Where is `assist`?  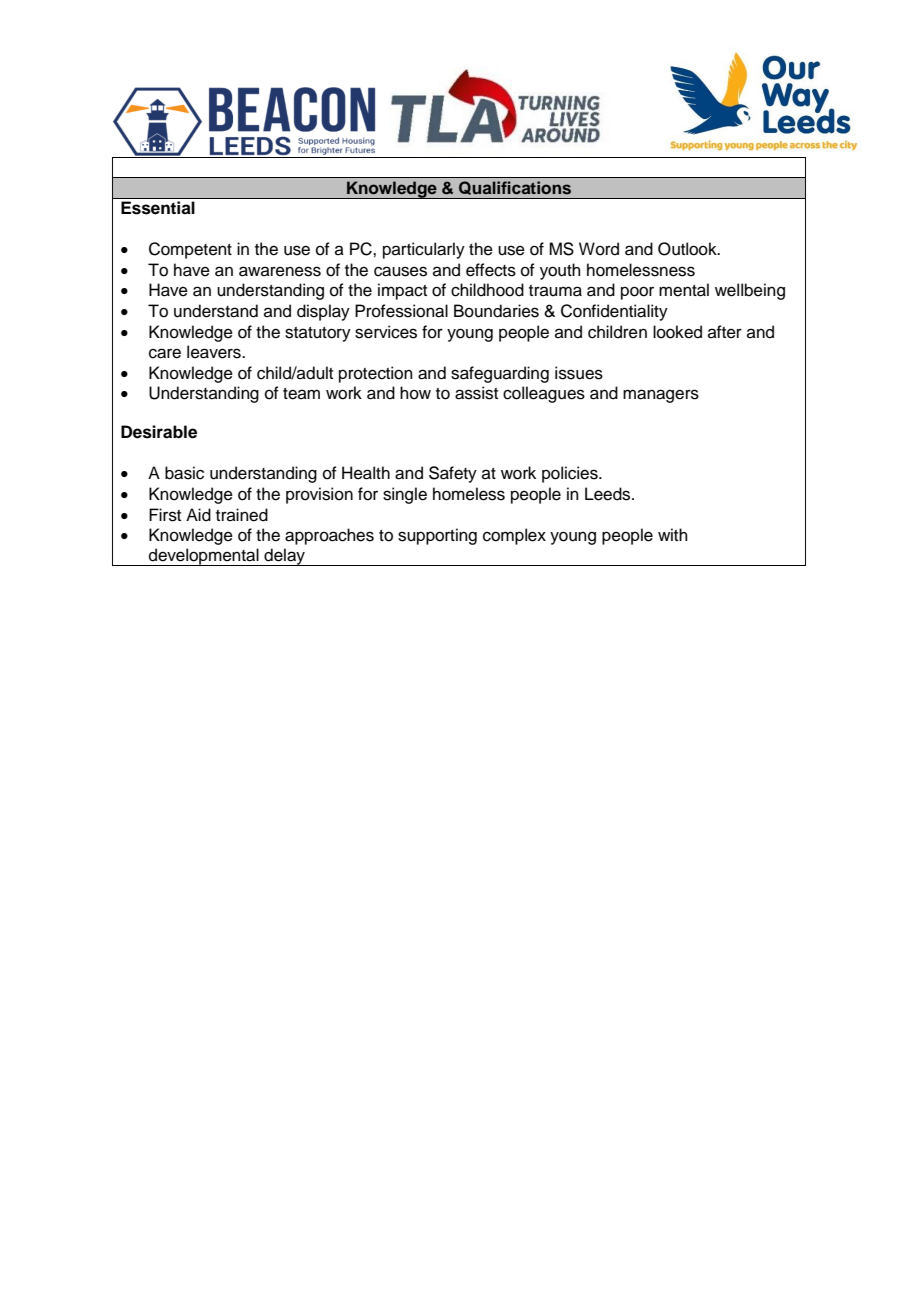
assist is located at coordinates (476, 393).
